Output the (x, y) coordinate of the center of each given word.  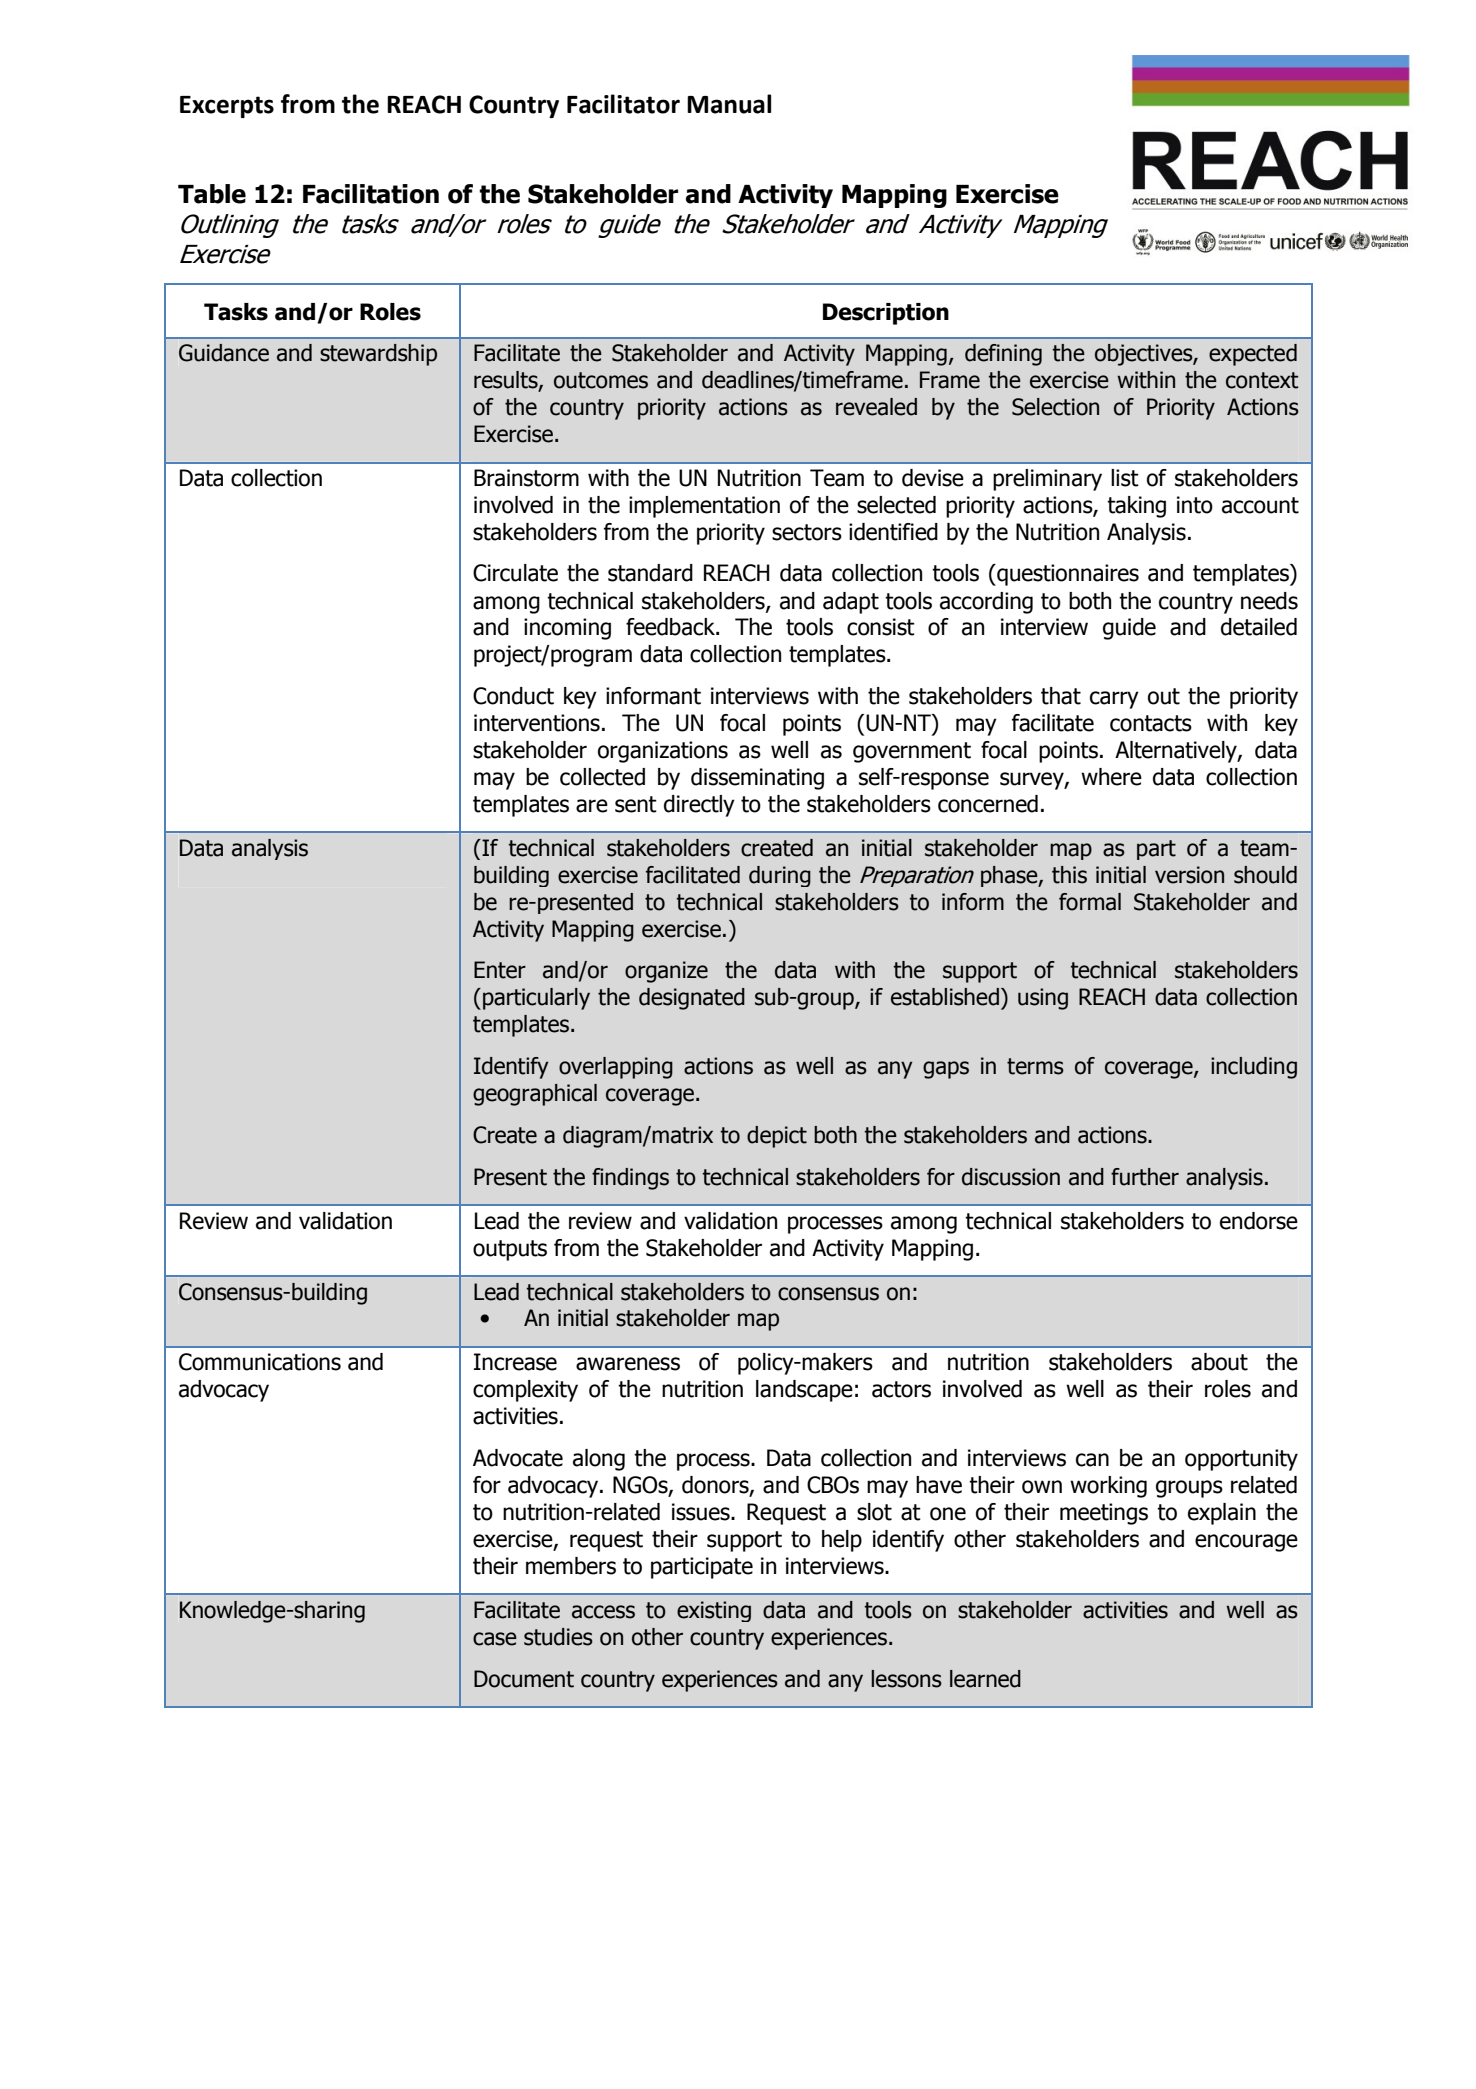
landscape (804, 1391)
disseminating (757, 779)
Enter (500, 970)
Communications (260, 1362)
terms (1035, 1066)
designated (692, 999)
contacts (1151, 723)
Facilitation (371, 194)
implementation (704, 507)
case (495, 1639)
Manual (729, 104)
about (1219, 1362)
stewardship (378, 355)
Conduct (513, 696)
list (1125, 478)
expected (1253, 355)
